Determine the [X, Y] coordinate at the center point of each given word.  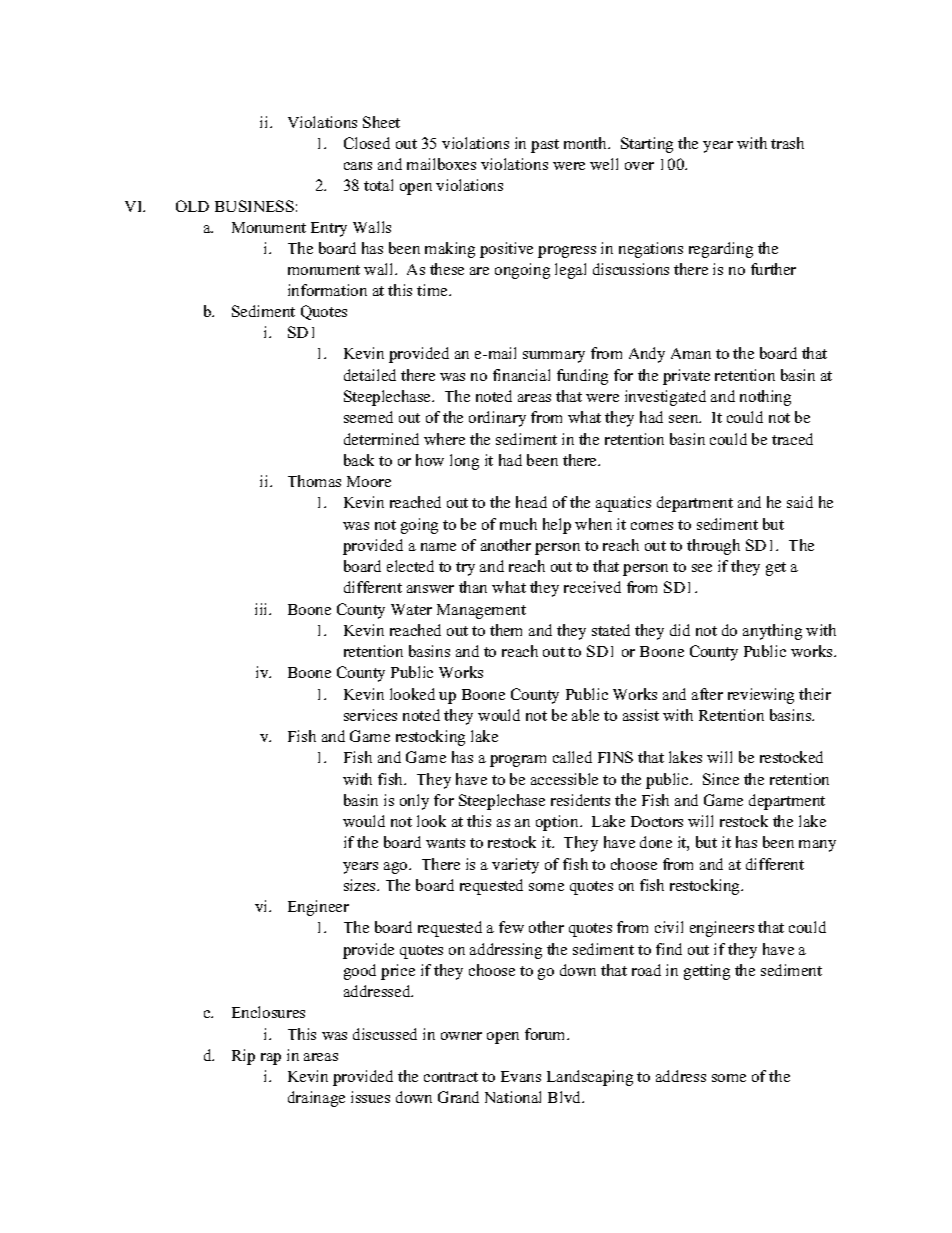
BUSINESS [254, 206]
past [545, 146]
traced [792, 439]
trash [787, 143]
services [370, 715]
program [518, 761]
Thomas [314, 481]
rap [271, 1059]
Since [721, 779]
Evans [521, 1076]
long [464, 462]
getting [707, 972]
